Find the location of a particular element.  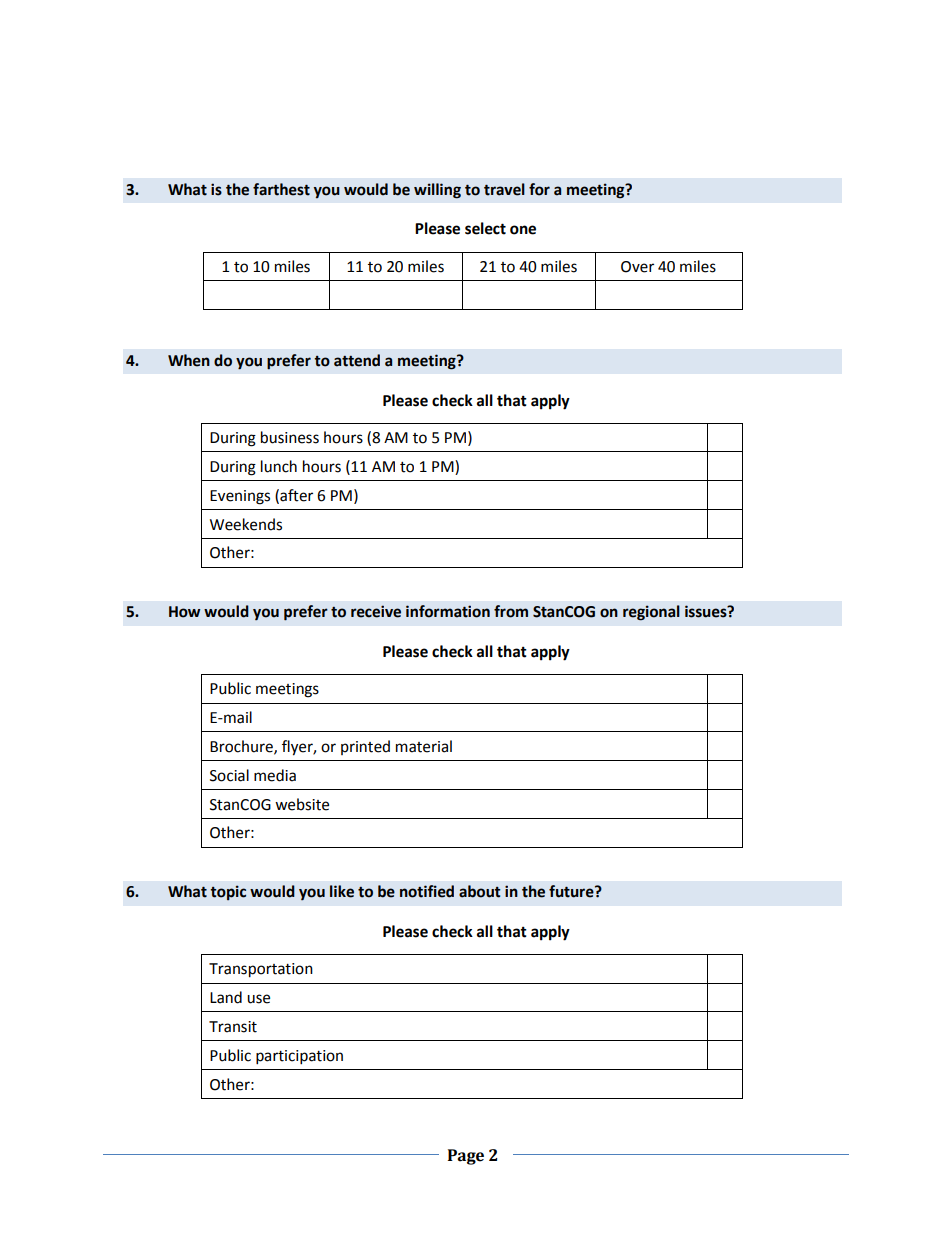

participation is located at coordinates (299, 1057).
